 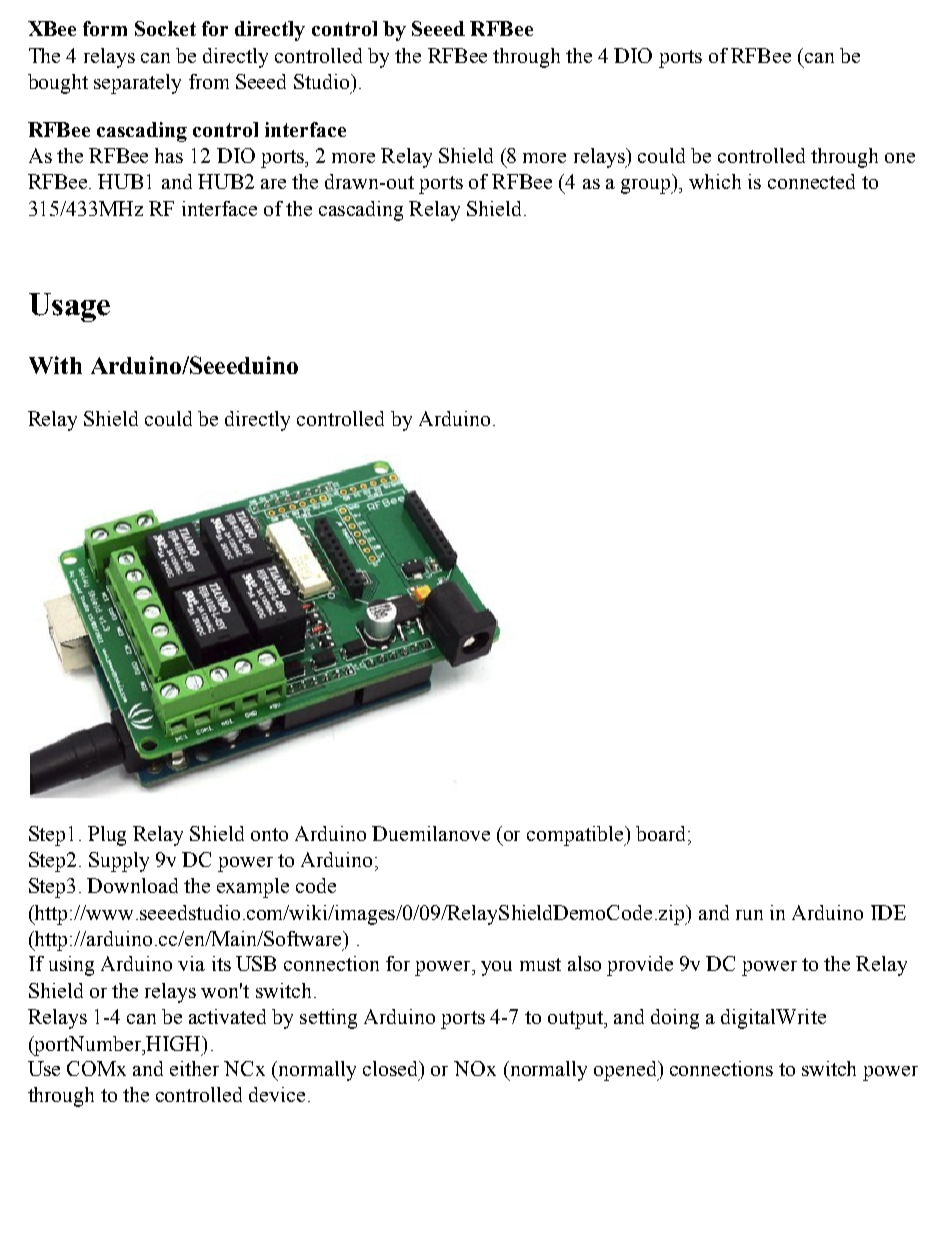 What do you see at coordinates (496, 968) in the image?
I see `you` at bounding box center [496, 968].
